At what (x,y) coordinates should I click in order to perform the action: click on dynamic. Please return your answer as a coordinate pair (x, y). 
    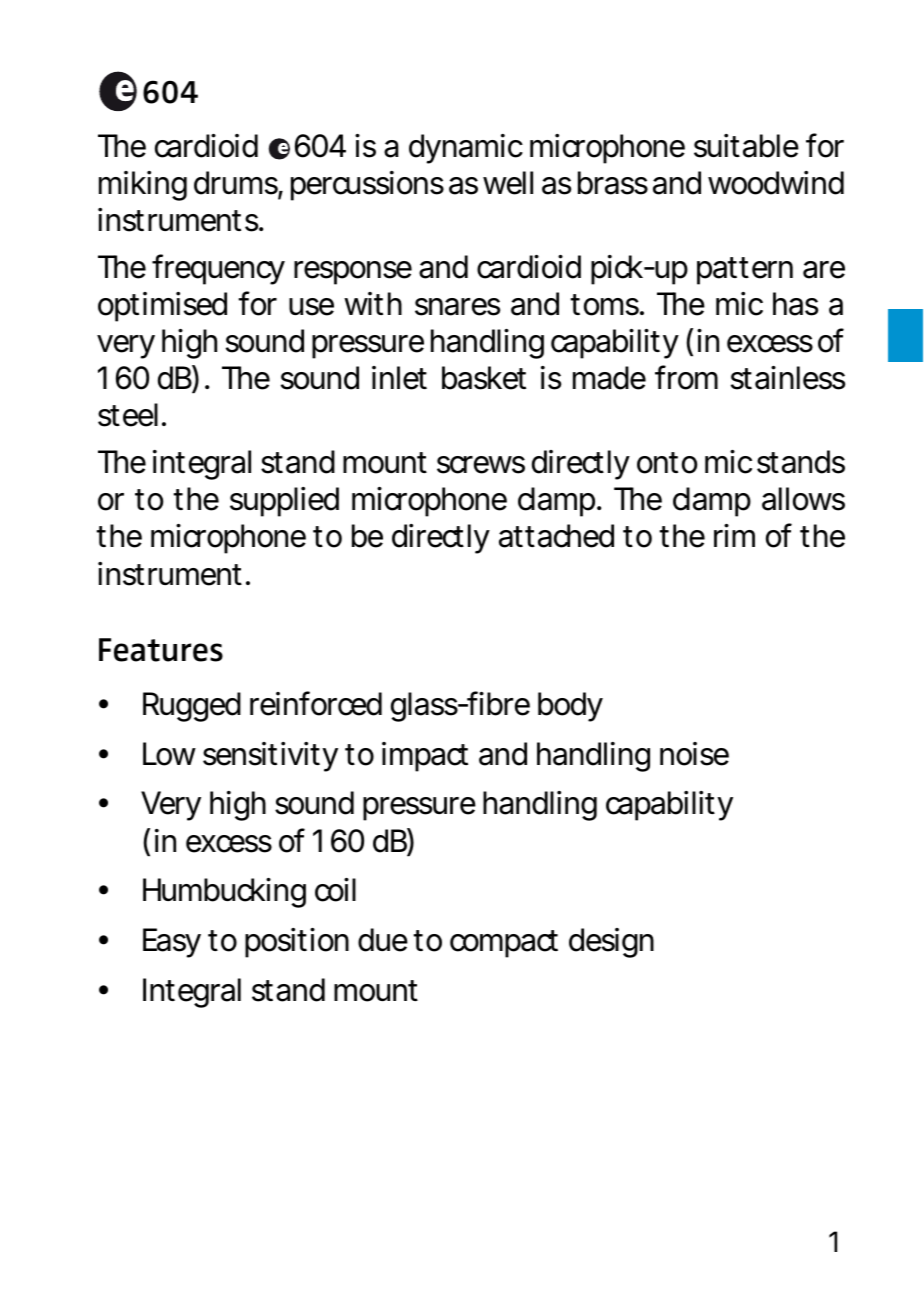
    Looking at the image, I should click on (466, 149).
